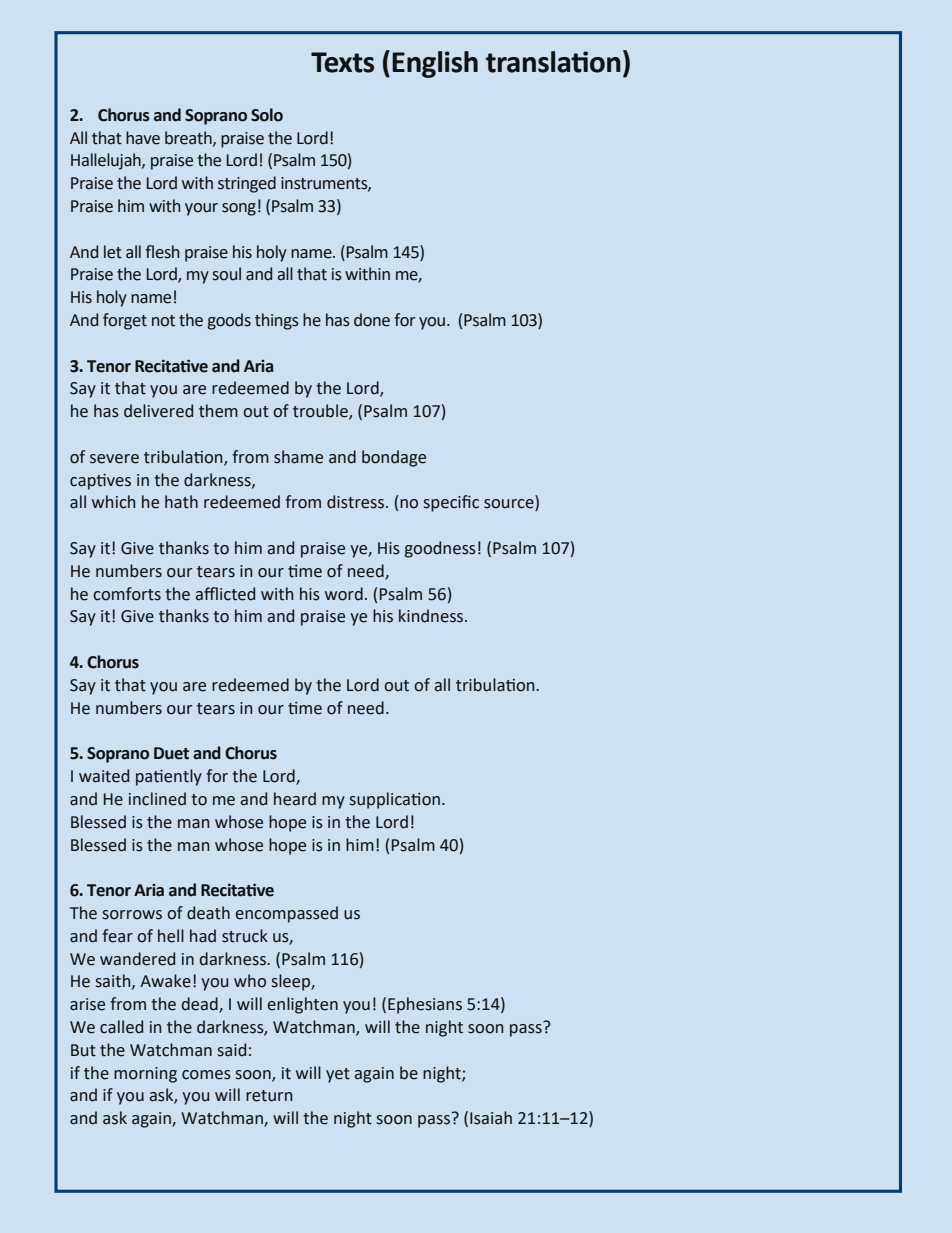 The height and width of the screenshot is (1233, 952). Describe the element at coordinates (145, 1075) in the screenshot. I see `morning` at that location.
